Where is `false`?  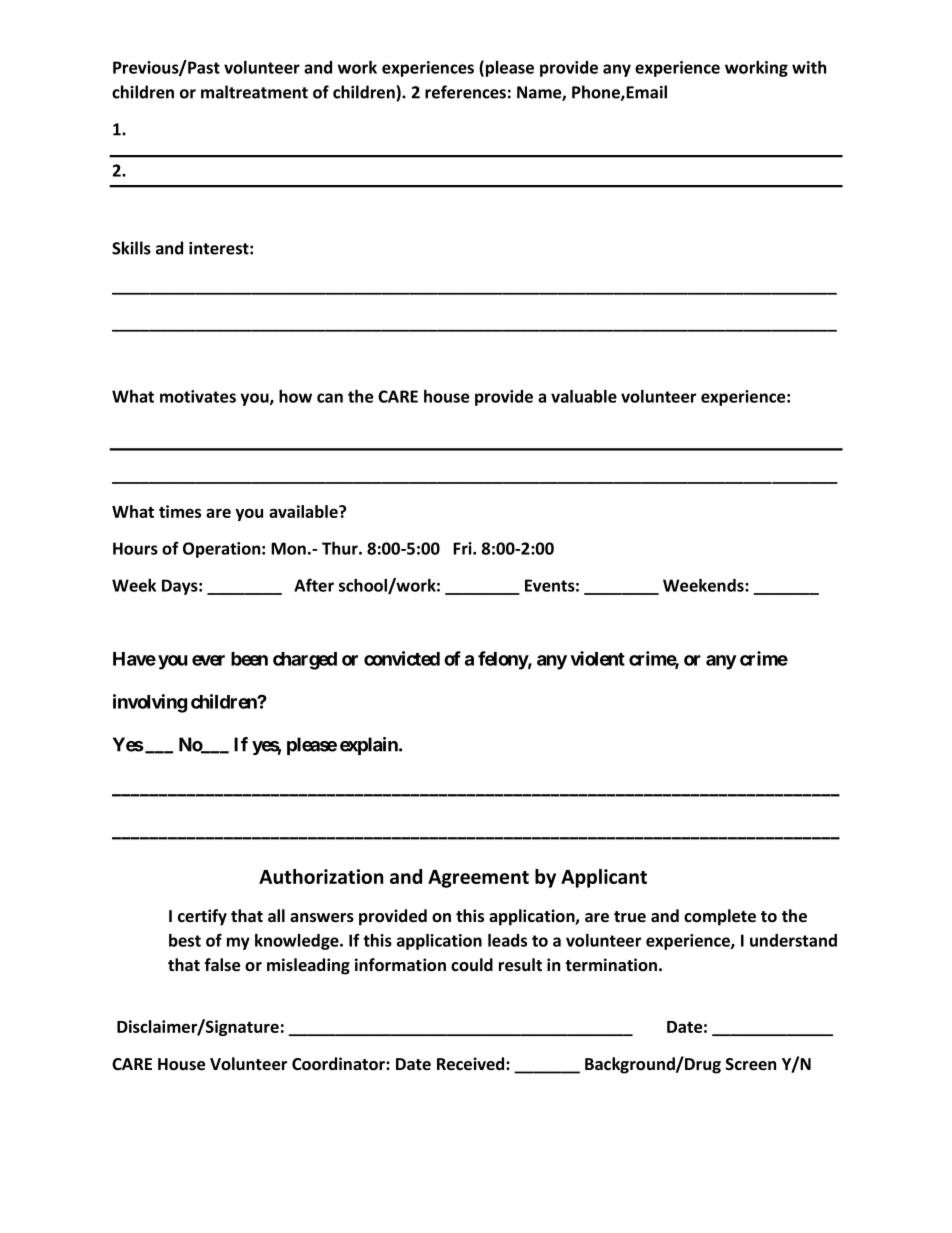 false is located at coordinates (222, 965).
